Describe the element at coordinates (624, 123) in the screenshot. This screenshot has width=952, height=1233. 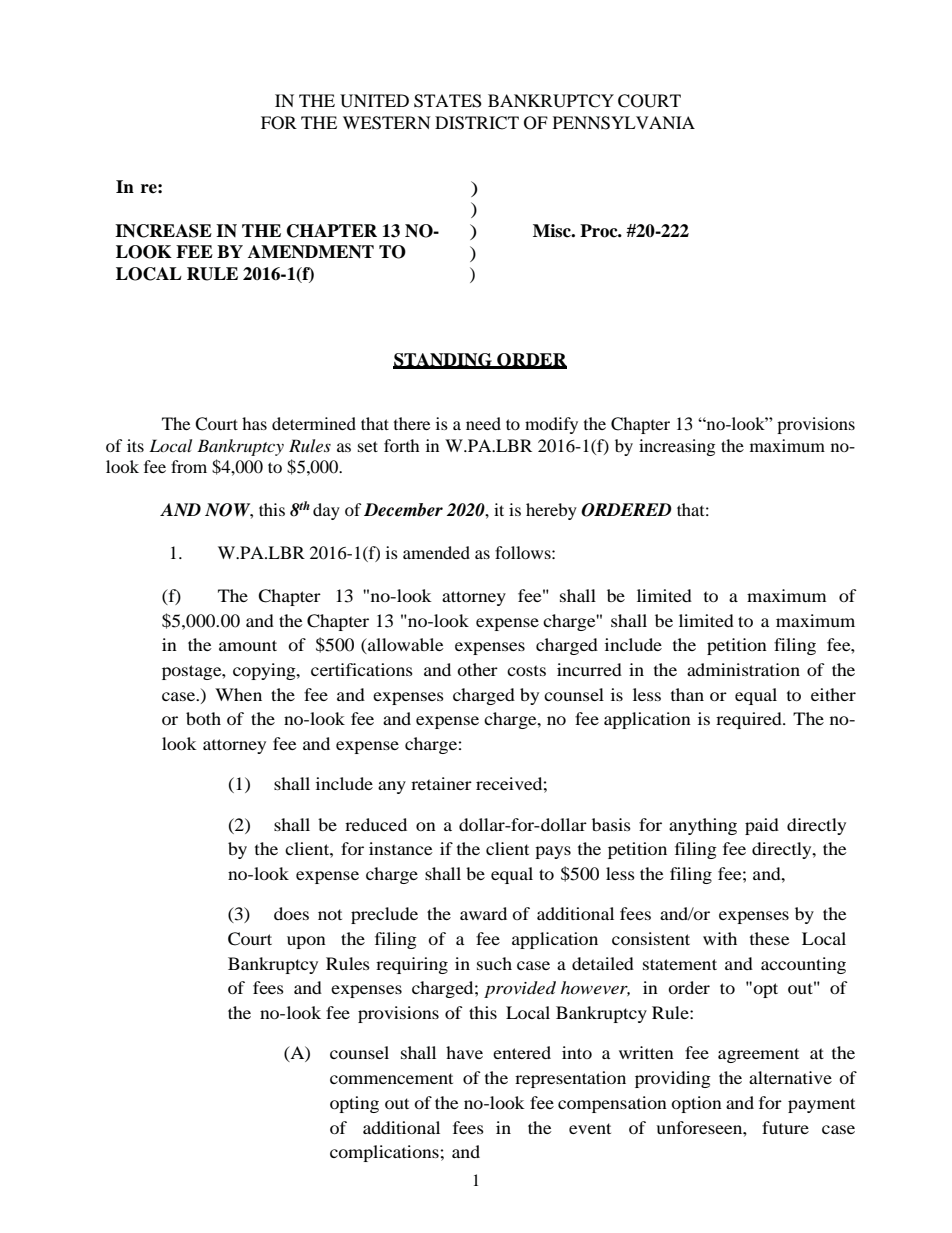
I see `PENNSYLVANIA` at that location.
